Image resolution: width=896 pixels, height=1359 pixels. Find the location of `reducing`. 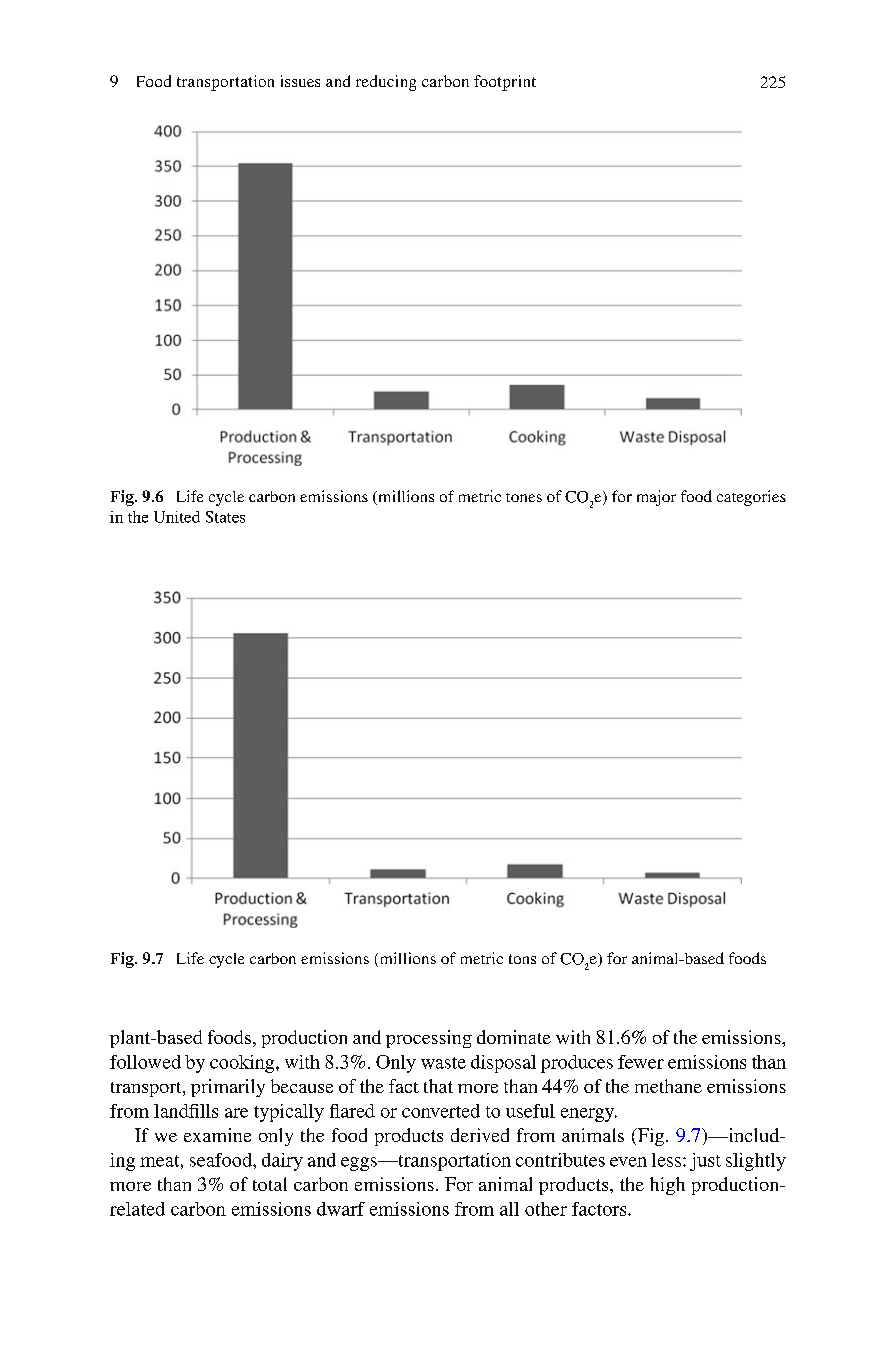

reducing is located at coordinates (386, 83).
